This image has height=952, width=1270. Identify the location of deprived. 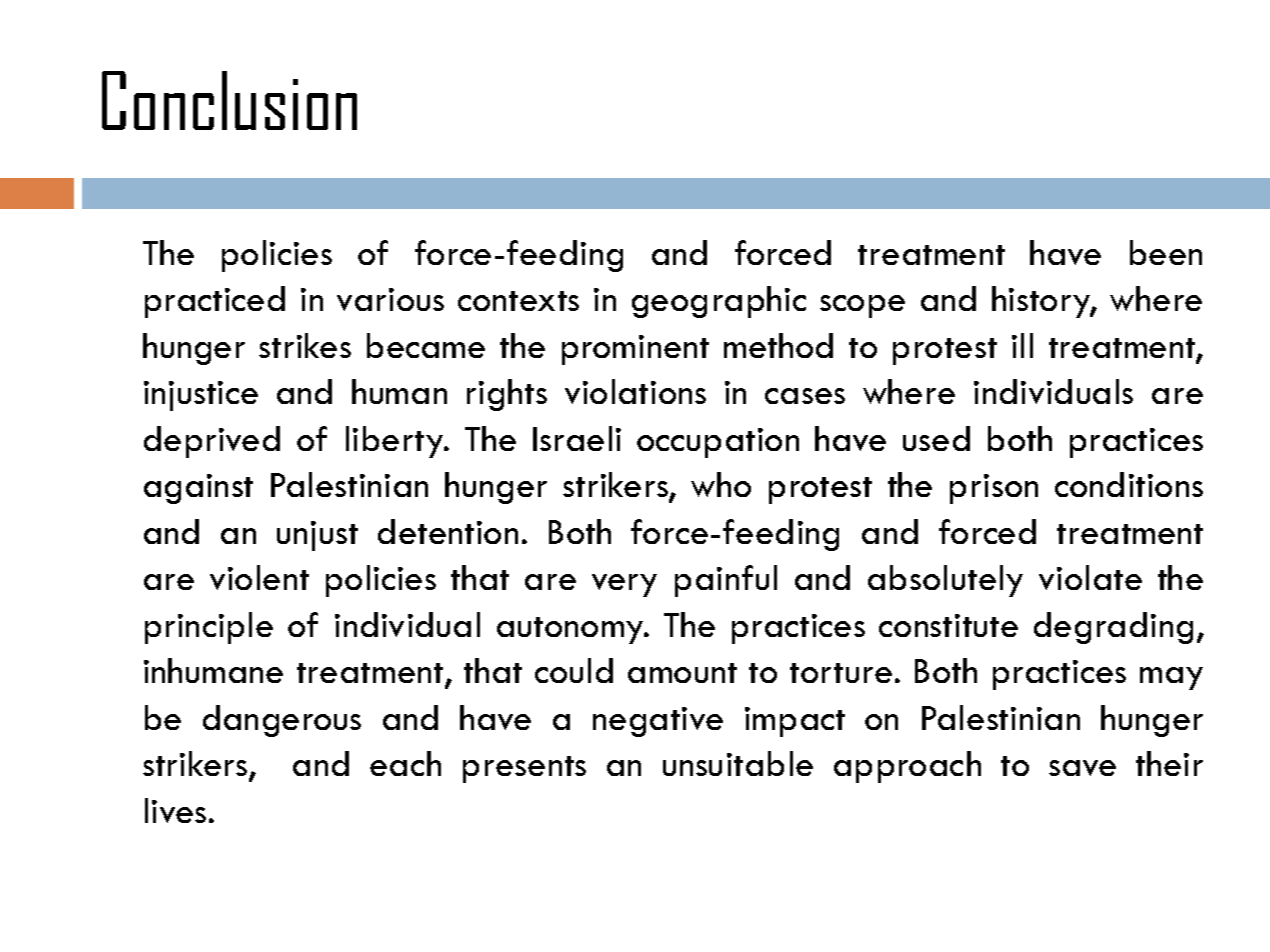
(212, 442).
